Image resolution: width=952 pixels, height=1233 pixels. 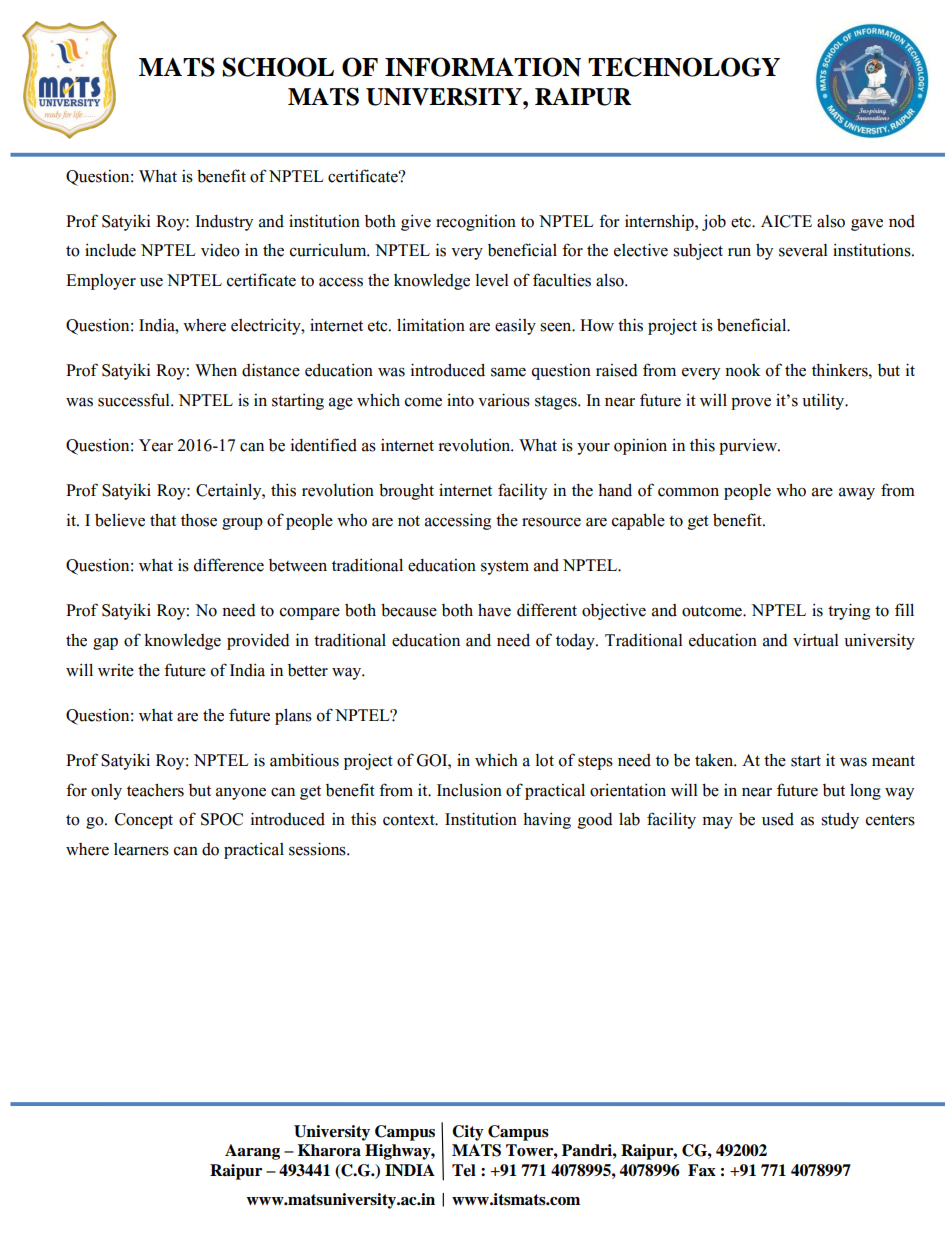 What do you see at coordinates (749, 446) in the screenshot?
I see `purview` at bounding box center [749, 446].
